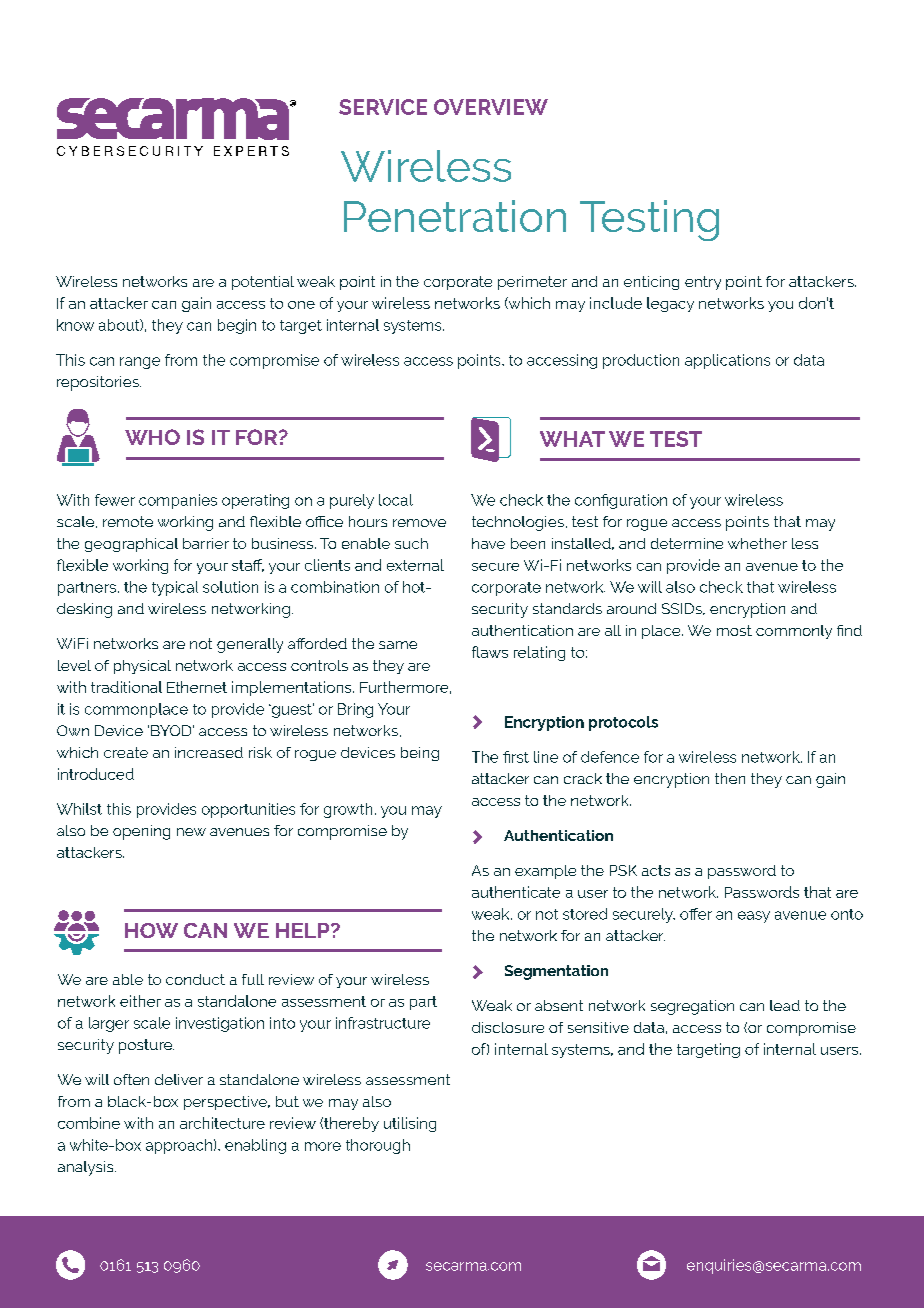  Describe the element at coordinates (785, 1005) in the screenshot. I see `lead` at that location.
